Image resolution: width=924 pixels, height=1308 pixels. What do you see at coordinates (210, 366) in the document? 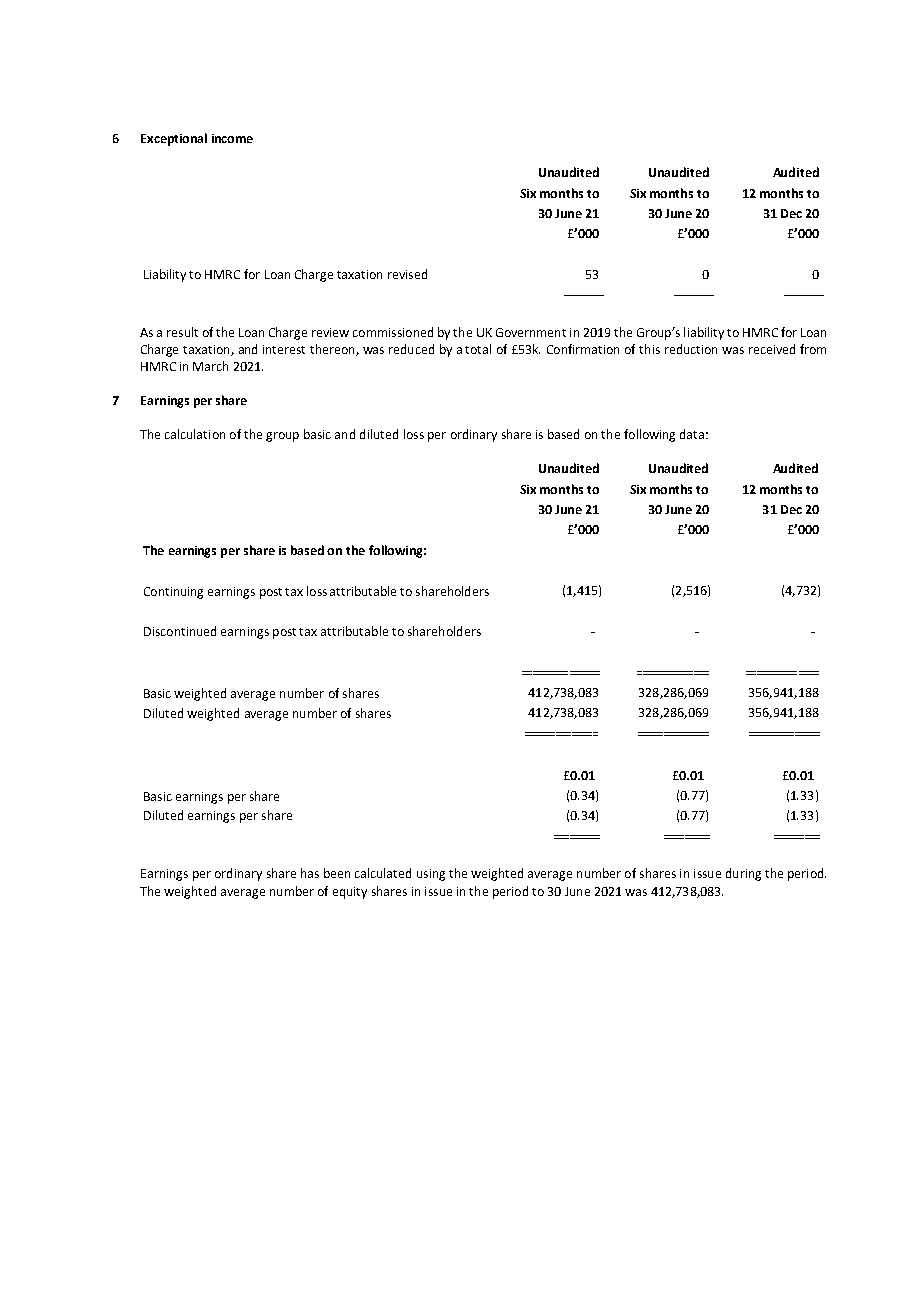
I see `March` at bounding box center [210, 366].
